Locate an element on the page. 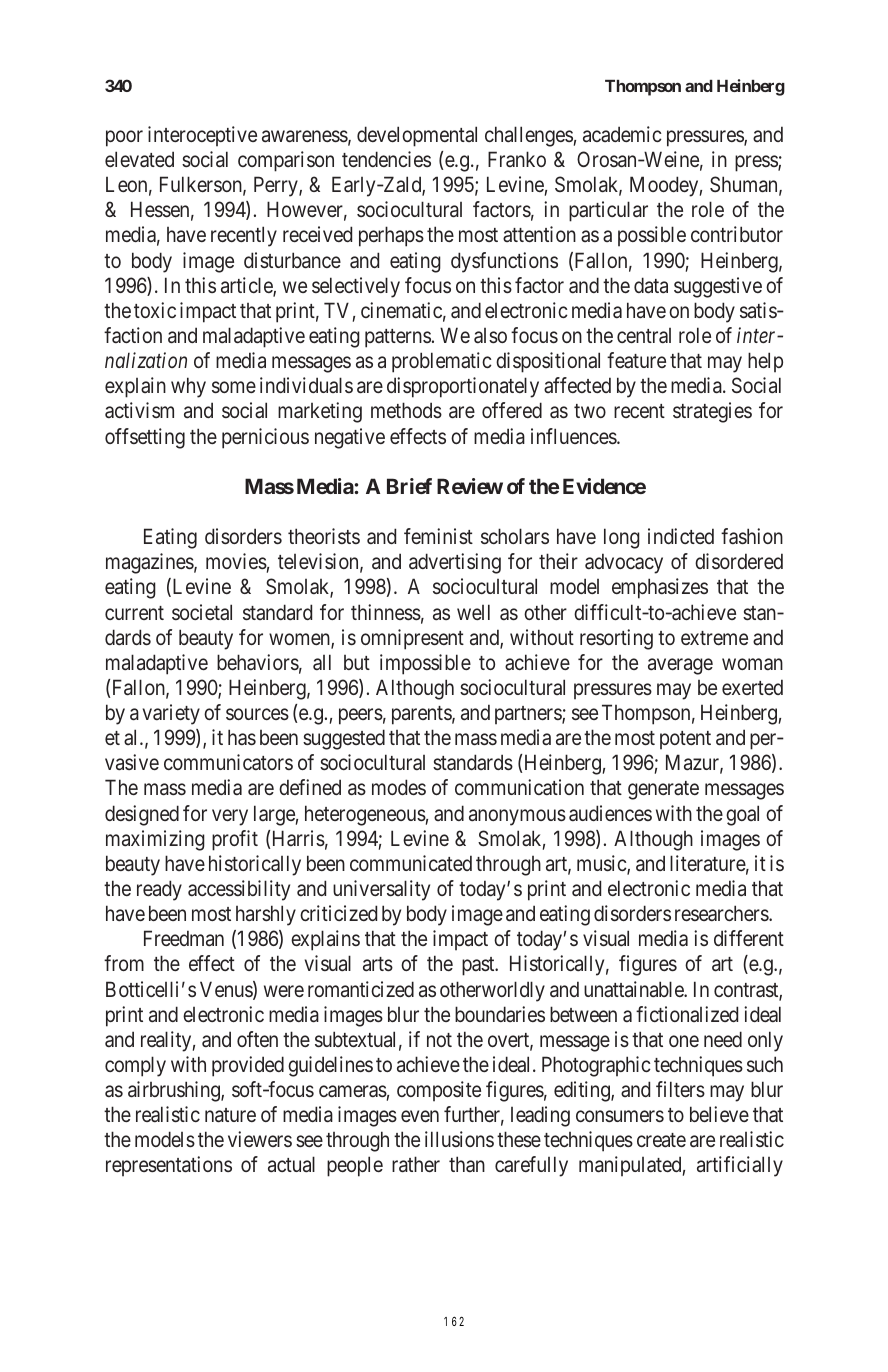  nature is located at coordinates (230, 1115).
